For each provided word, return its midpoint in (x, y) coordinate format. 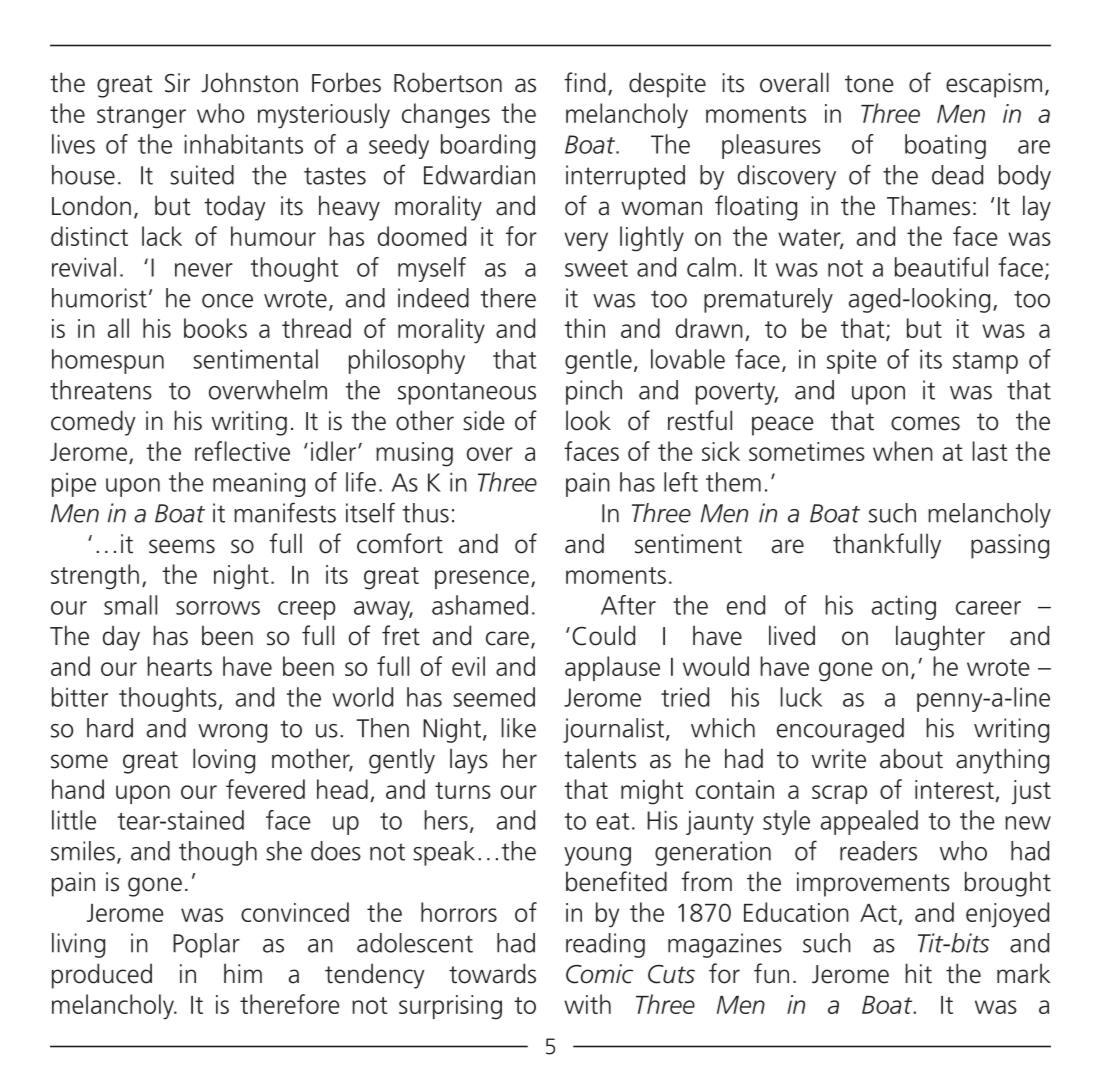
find (584, 82)
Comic (599, 974)
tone (869, 84)
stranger (141, 117)
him (243, 973)
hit (919, 973)
